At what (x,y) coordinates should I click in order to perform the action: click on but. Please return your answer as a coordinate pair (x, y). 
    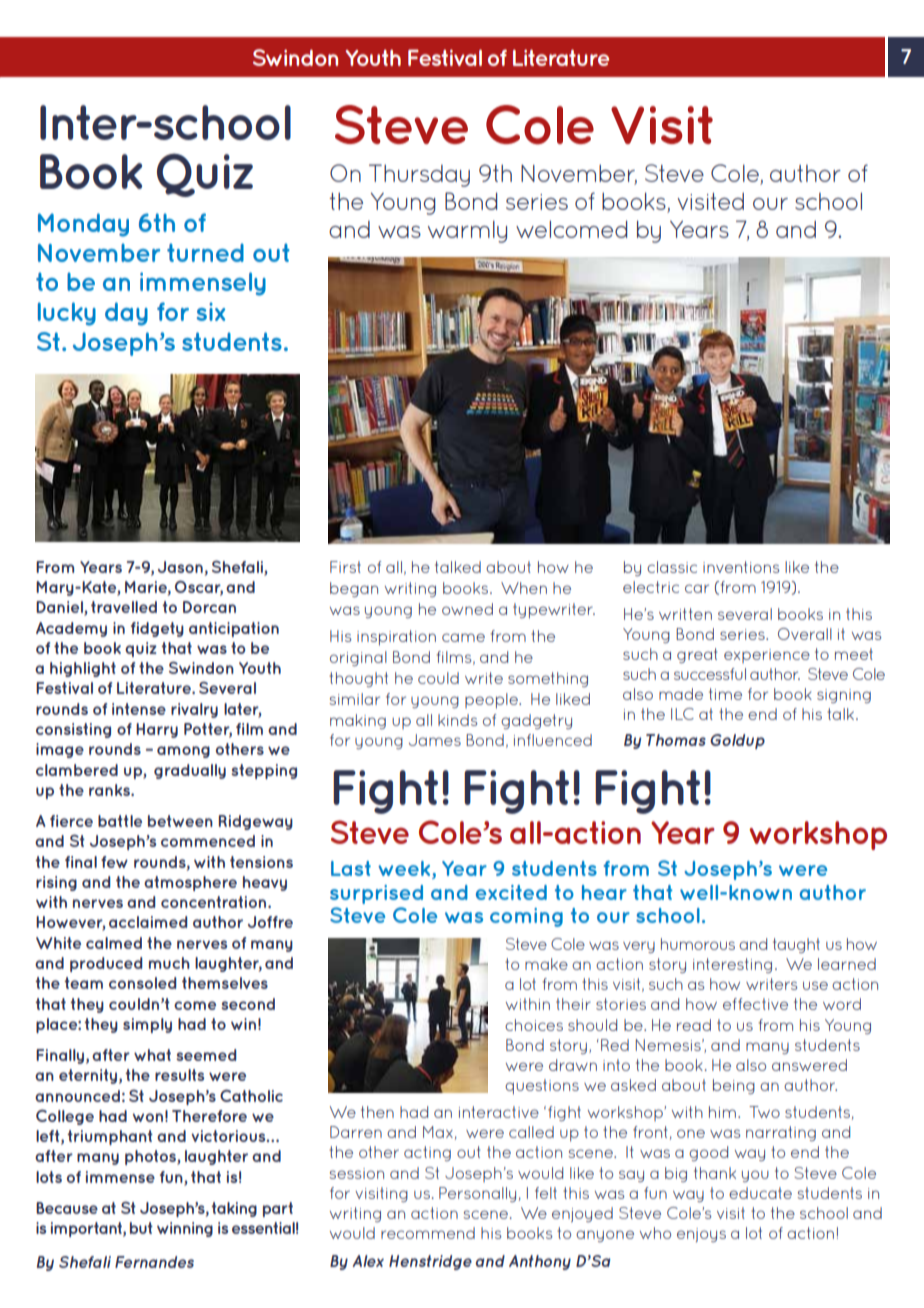
    Looking at the image, I should click on (141, 1228).
